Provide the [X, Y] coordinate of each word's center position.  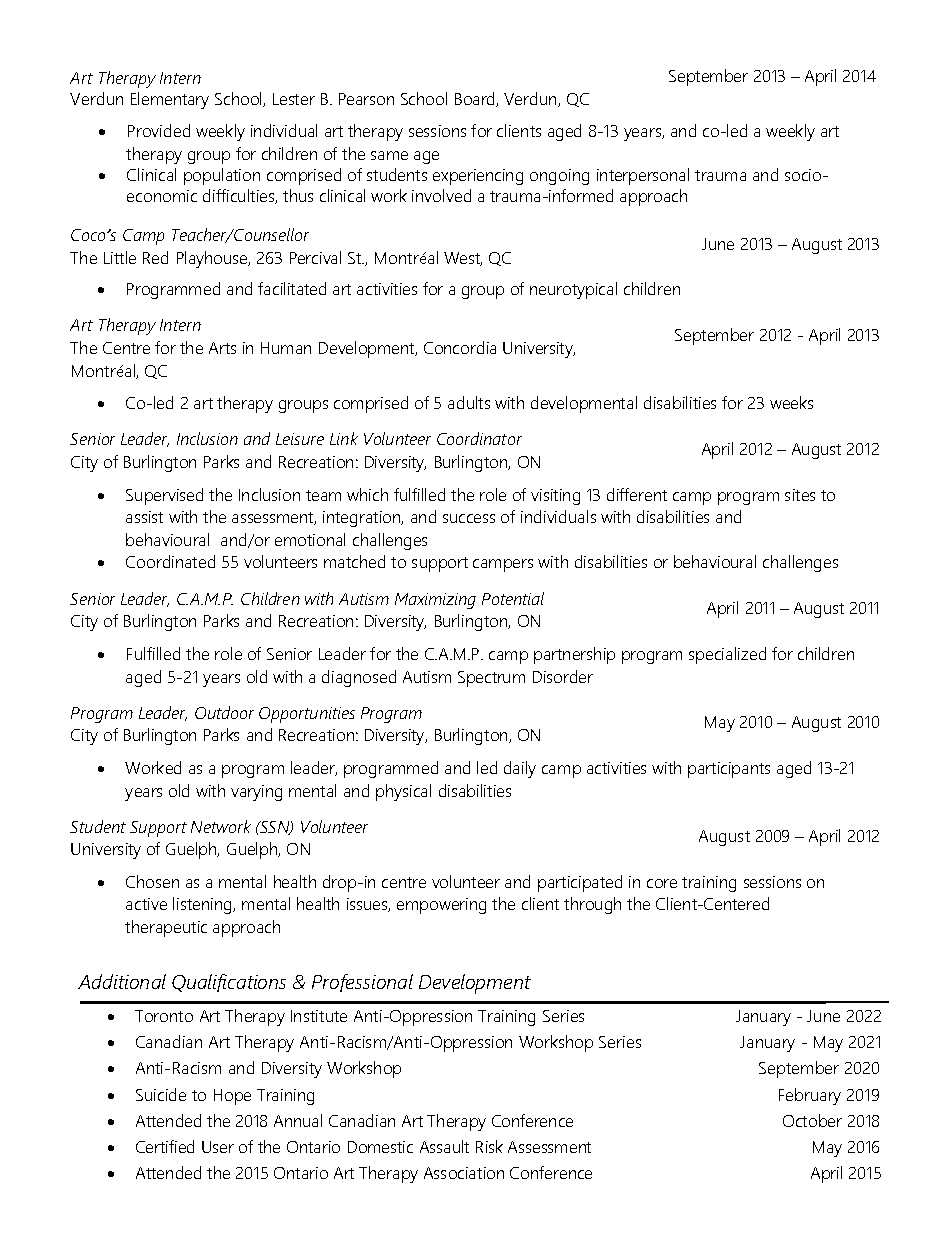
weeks [791, 402]
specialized [727, 655]
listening [204, 905]
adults [469, 402]
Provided [159, 130]
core [662, 883]
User [218, 1147]
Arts [222, 348]
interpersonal [643, 176]
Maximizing [435, 601]
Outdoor [224, 712]
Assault [444, 1146]
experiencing [478, 177]
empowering [441, 906]
